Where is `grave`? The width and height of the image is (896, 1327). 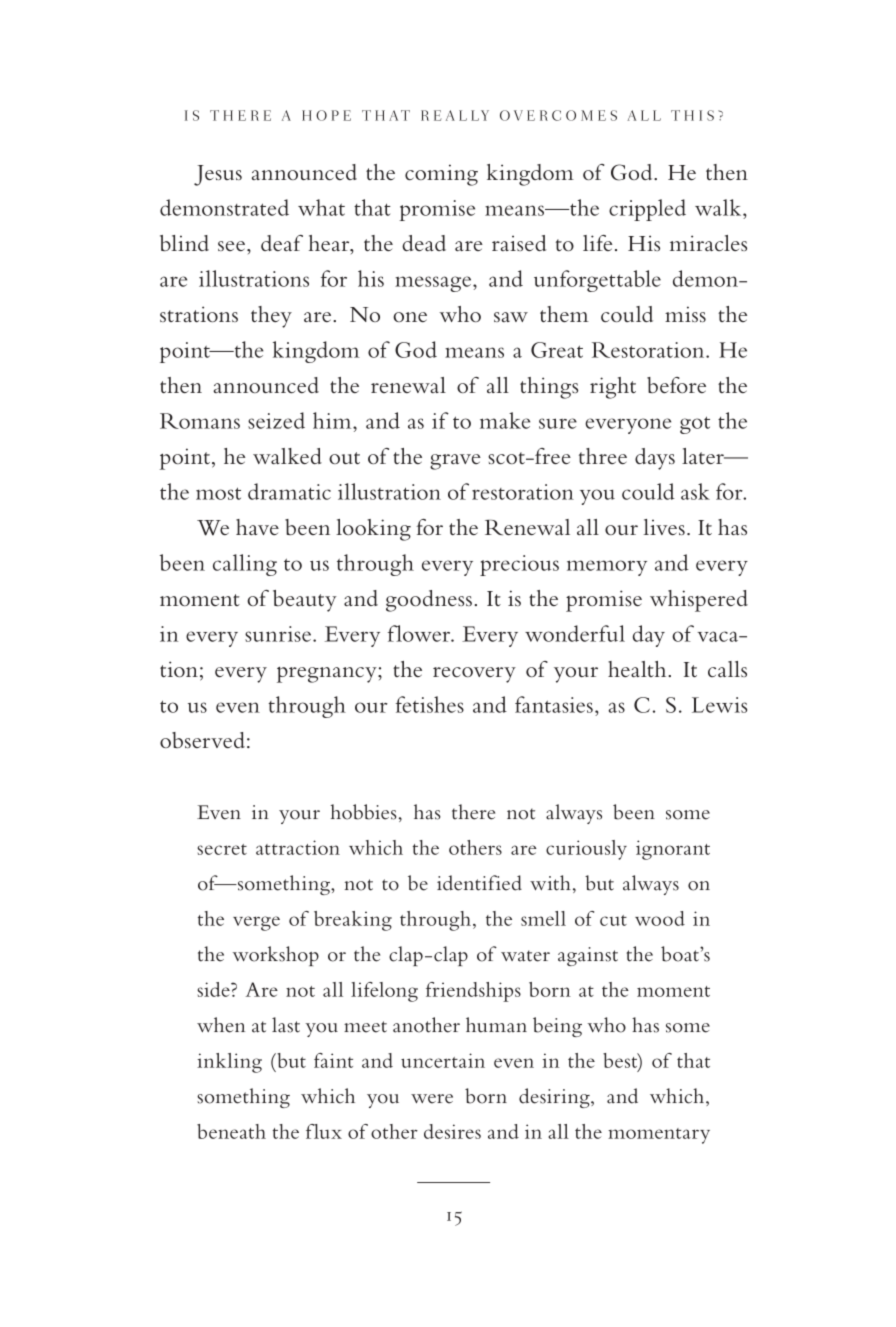
grave is located at coordinates (455, 462).
